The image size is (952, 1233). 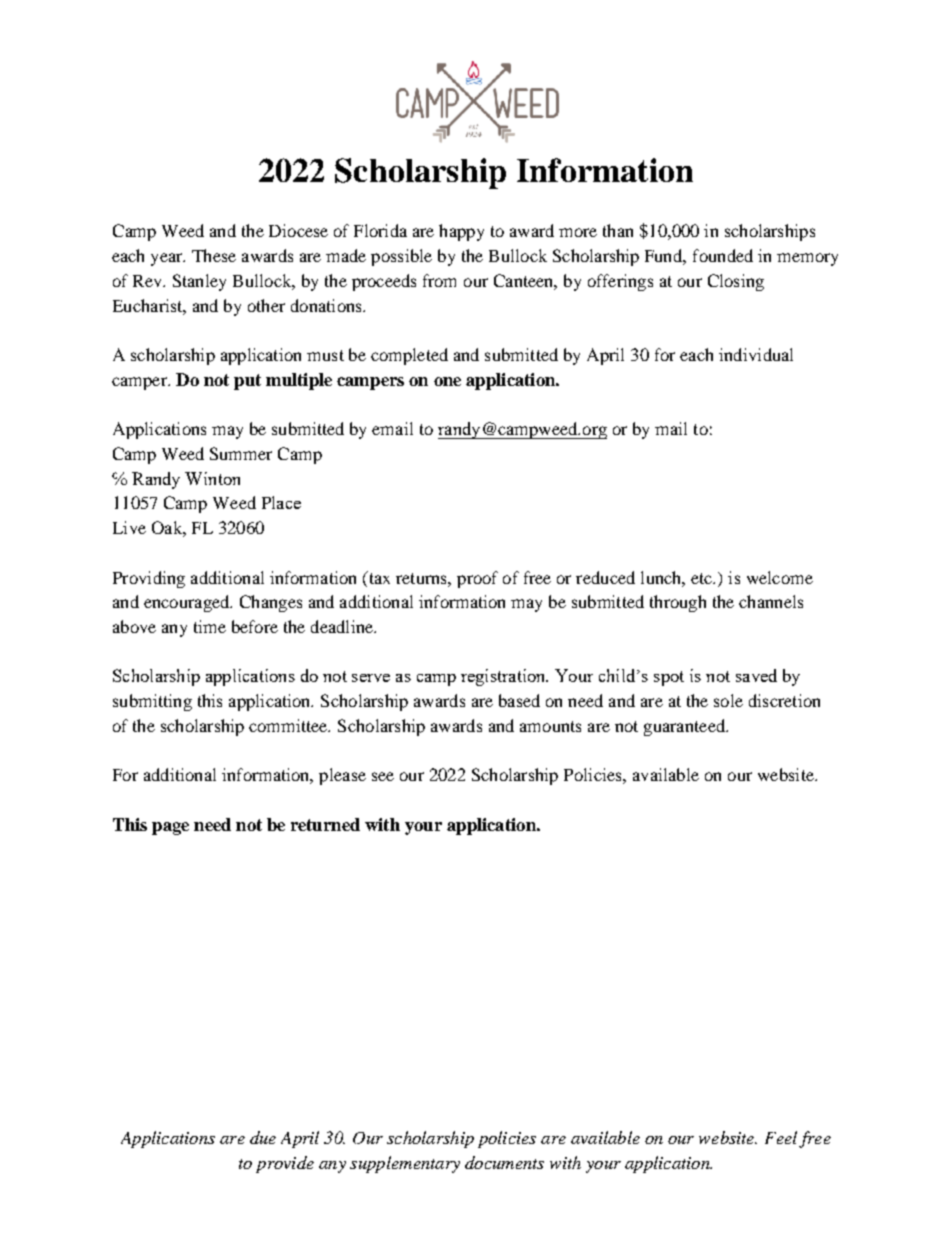 What do you see at coordinates (781, 1137) in the screenshot?
I see `Feel` at bounding box center [781, 1137].
